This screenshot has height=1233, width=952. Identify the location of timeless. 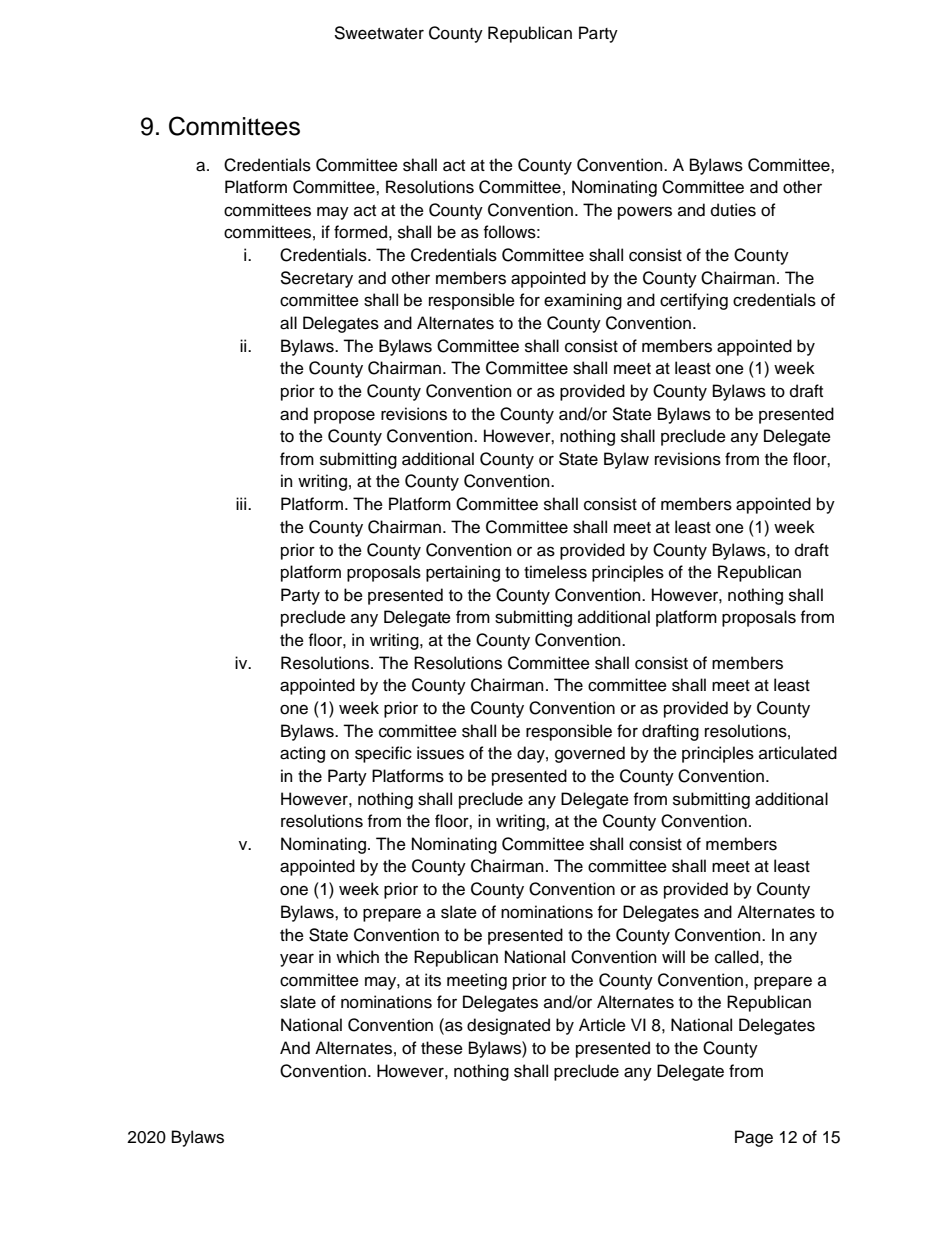
(555, 572).
